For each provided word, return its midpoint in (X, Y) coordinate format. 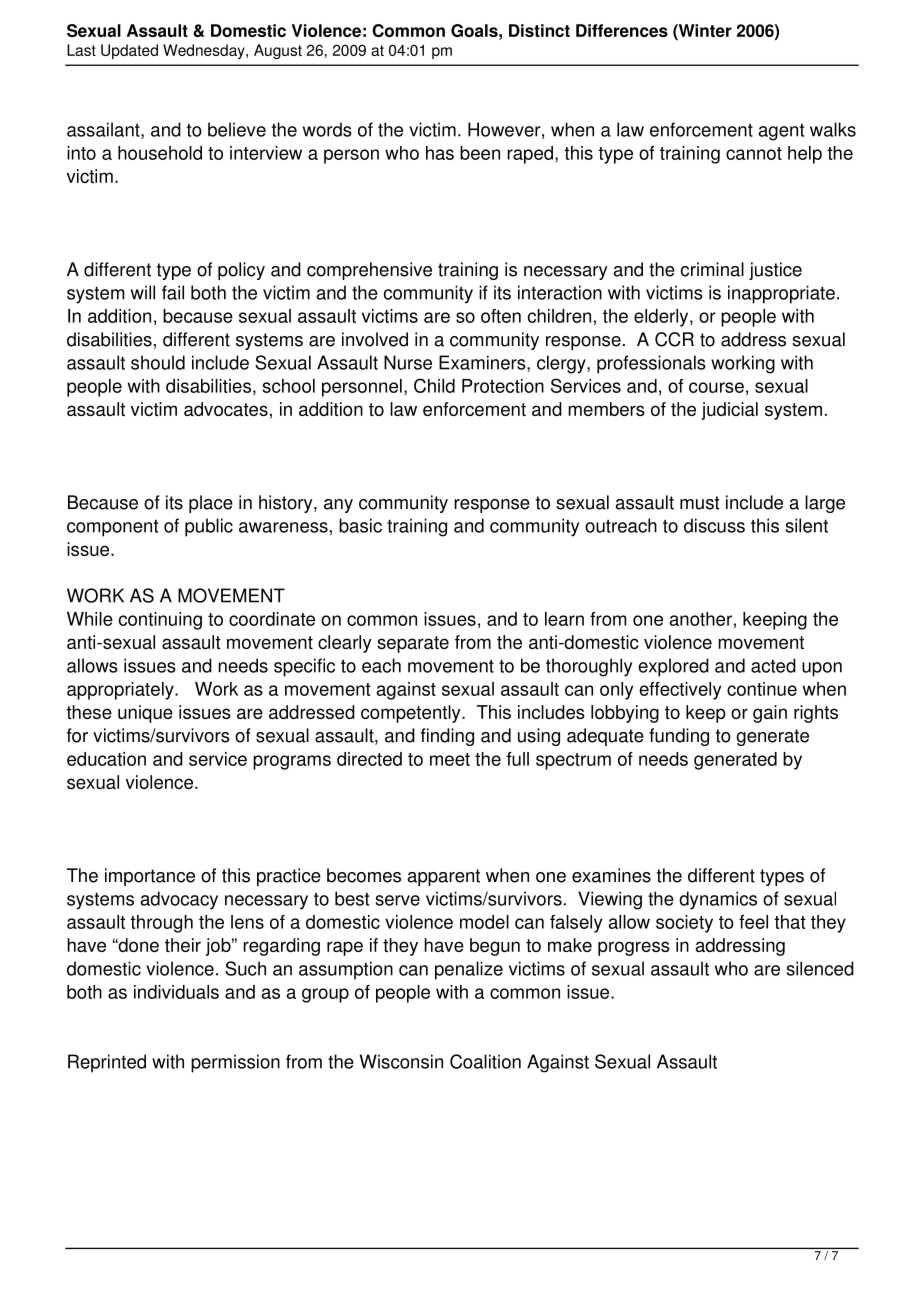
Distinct (539, 30)
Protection (503, 386)
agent (781, 132)
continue (762, 689)
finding (447, 737)
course (716, 387)
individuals (176, 992)
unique (145, 714)
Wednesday (205, 51)
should (158, 362)
